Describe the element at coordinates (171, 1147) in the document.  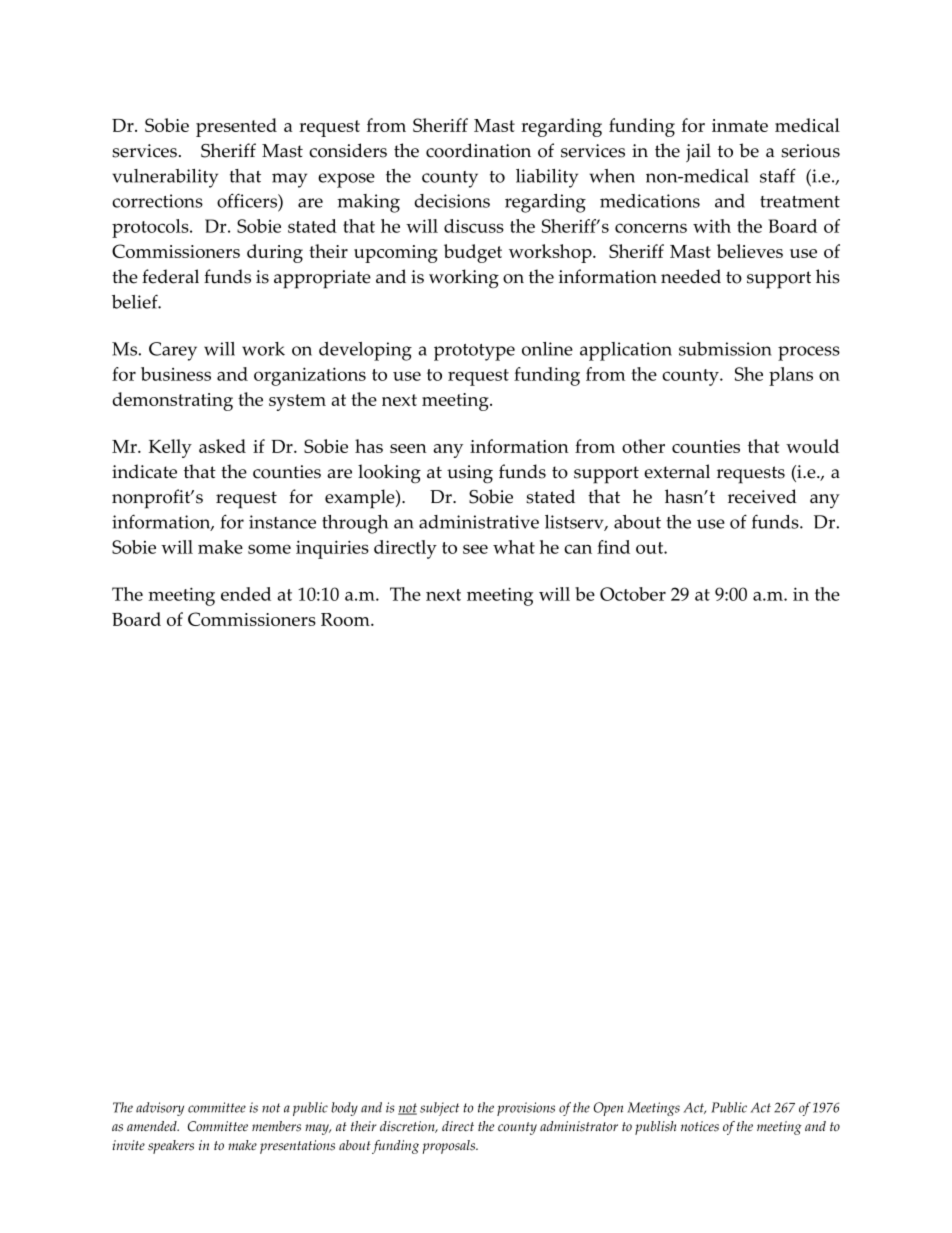
I see `speakers` at that location.
